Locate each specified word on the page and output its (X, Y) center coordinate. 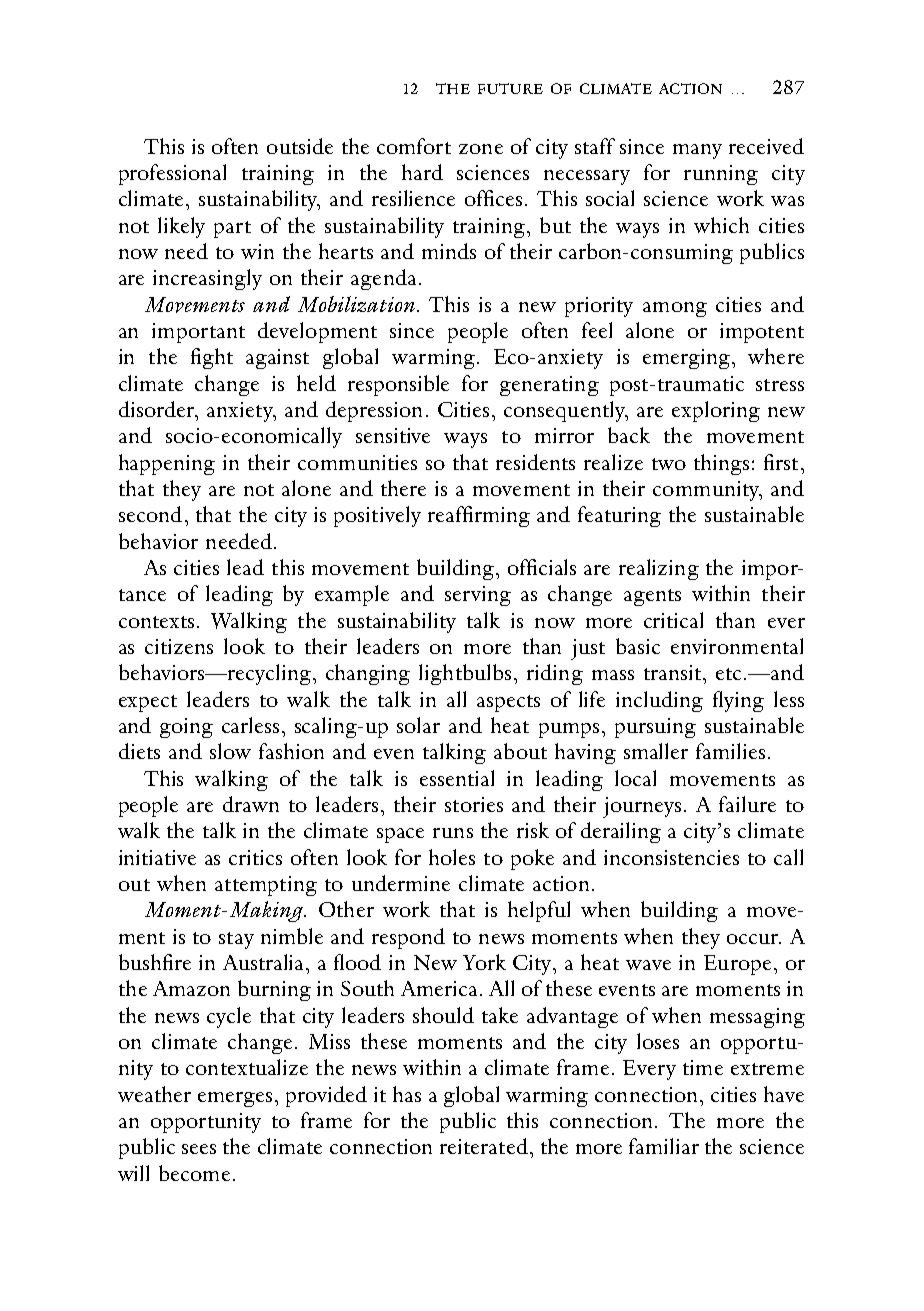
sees (199, 1149)
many (697, 151)
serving (478, 596)
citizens (179, 646)
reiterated (484, 1146)
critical (673, 620)
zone (481, 149)
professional (172, 174)
